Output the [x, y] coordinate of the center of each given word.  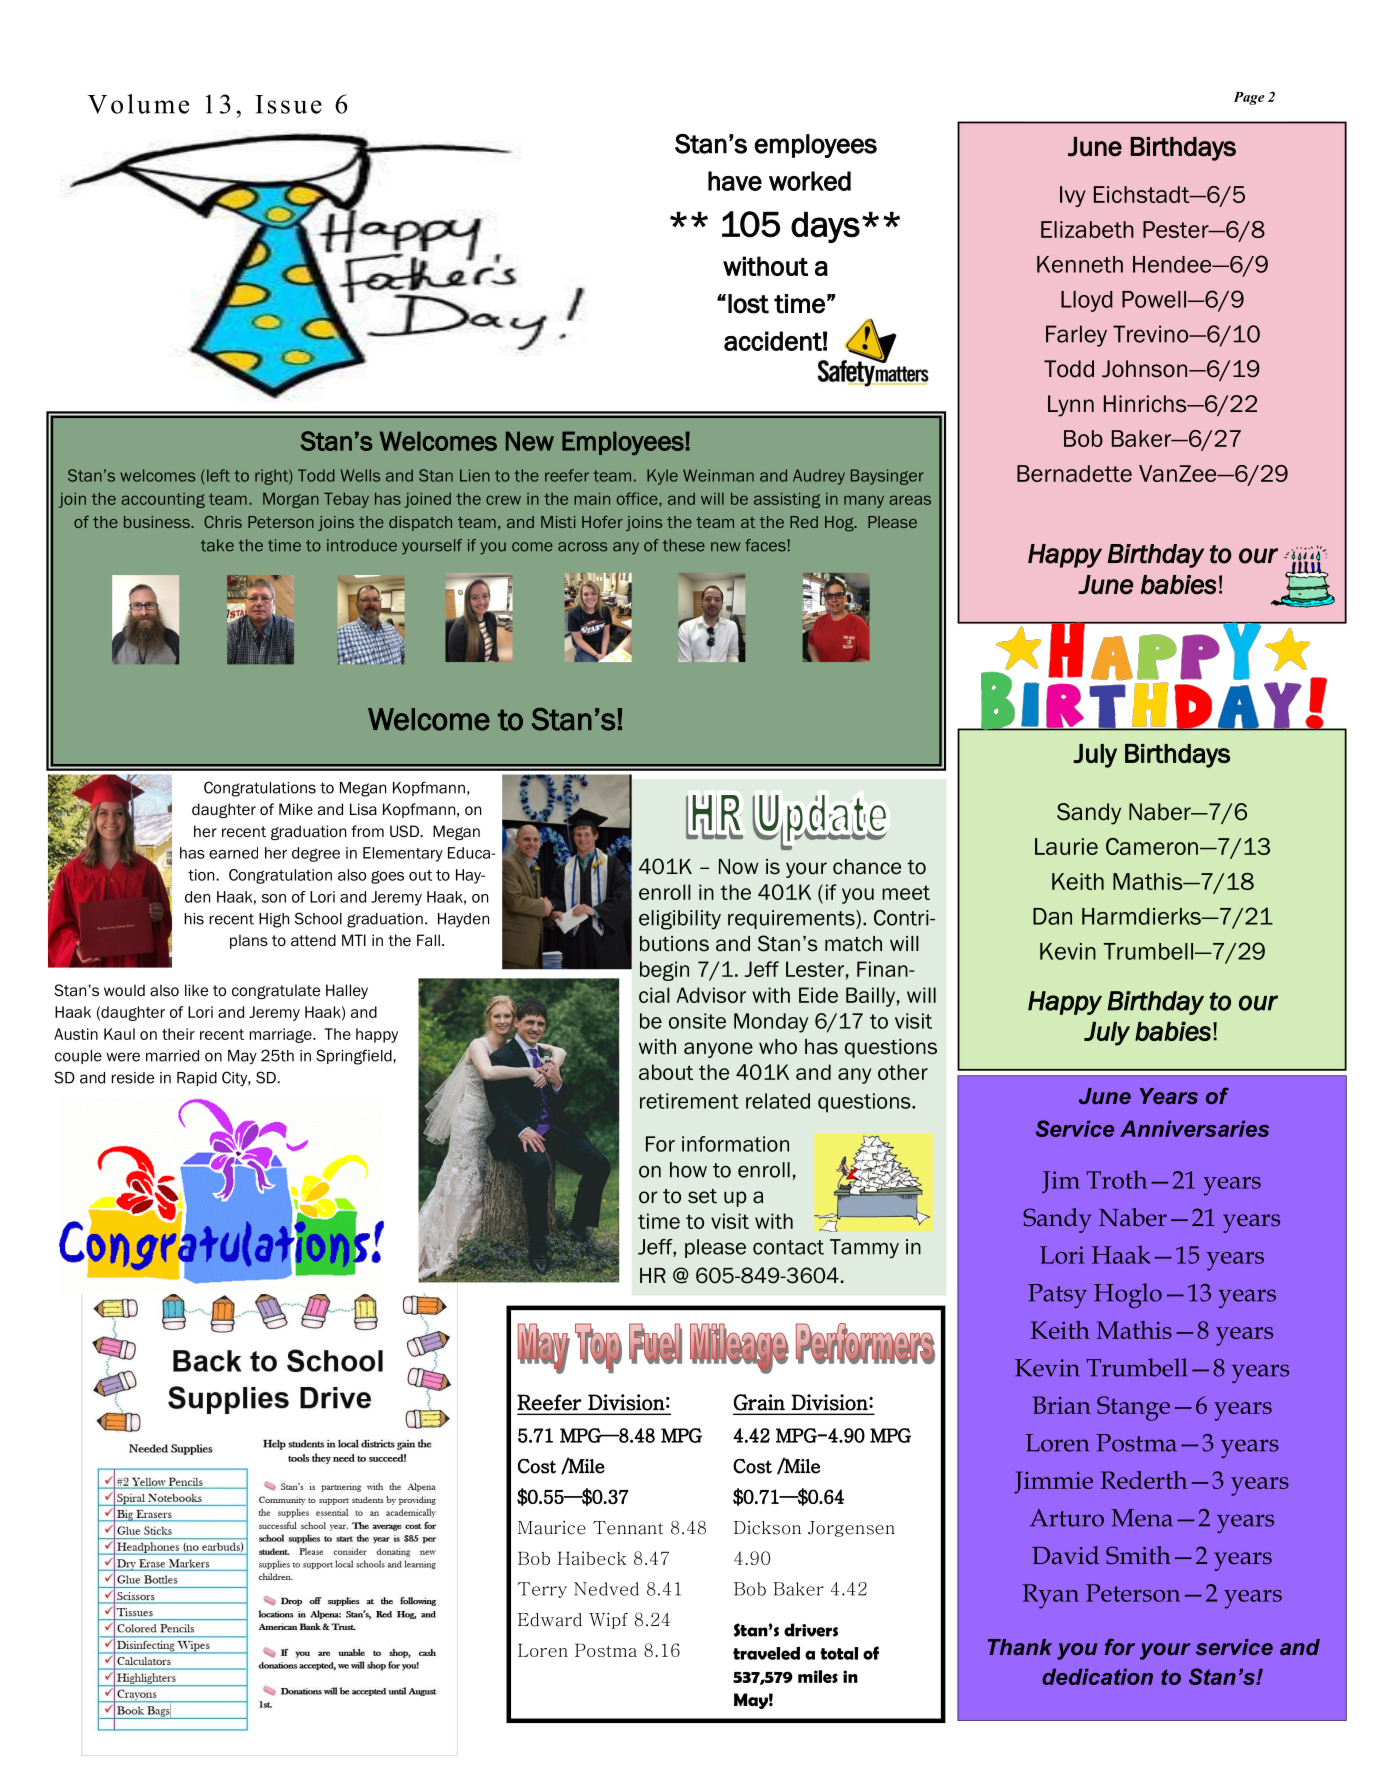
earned [233, 853]
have [735, 181]
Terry [542, 1590]
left [218, 475]
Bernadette [1074, 473]
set [702, 1196]
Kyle [662, 477]
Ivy [1073, 196]
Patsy [1057, 1296]
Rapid [197, 1079]
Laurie [1066, 846]
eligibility [680, 920]
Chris [223, 522]
